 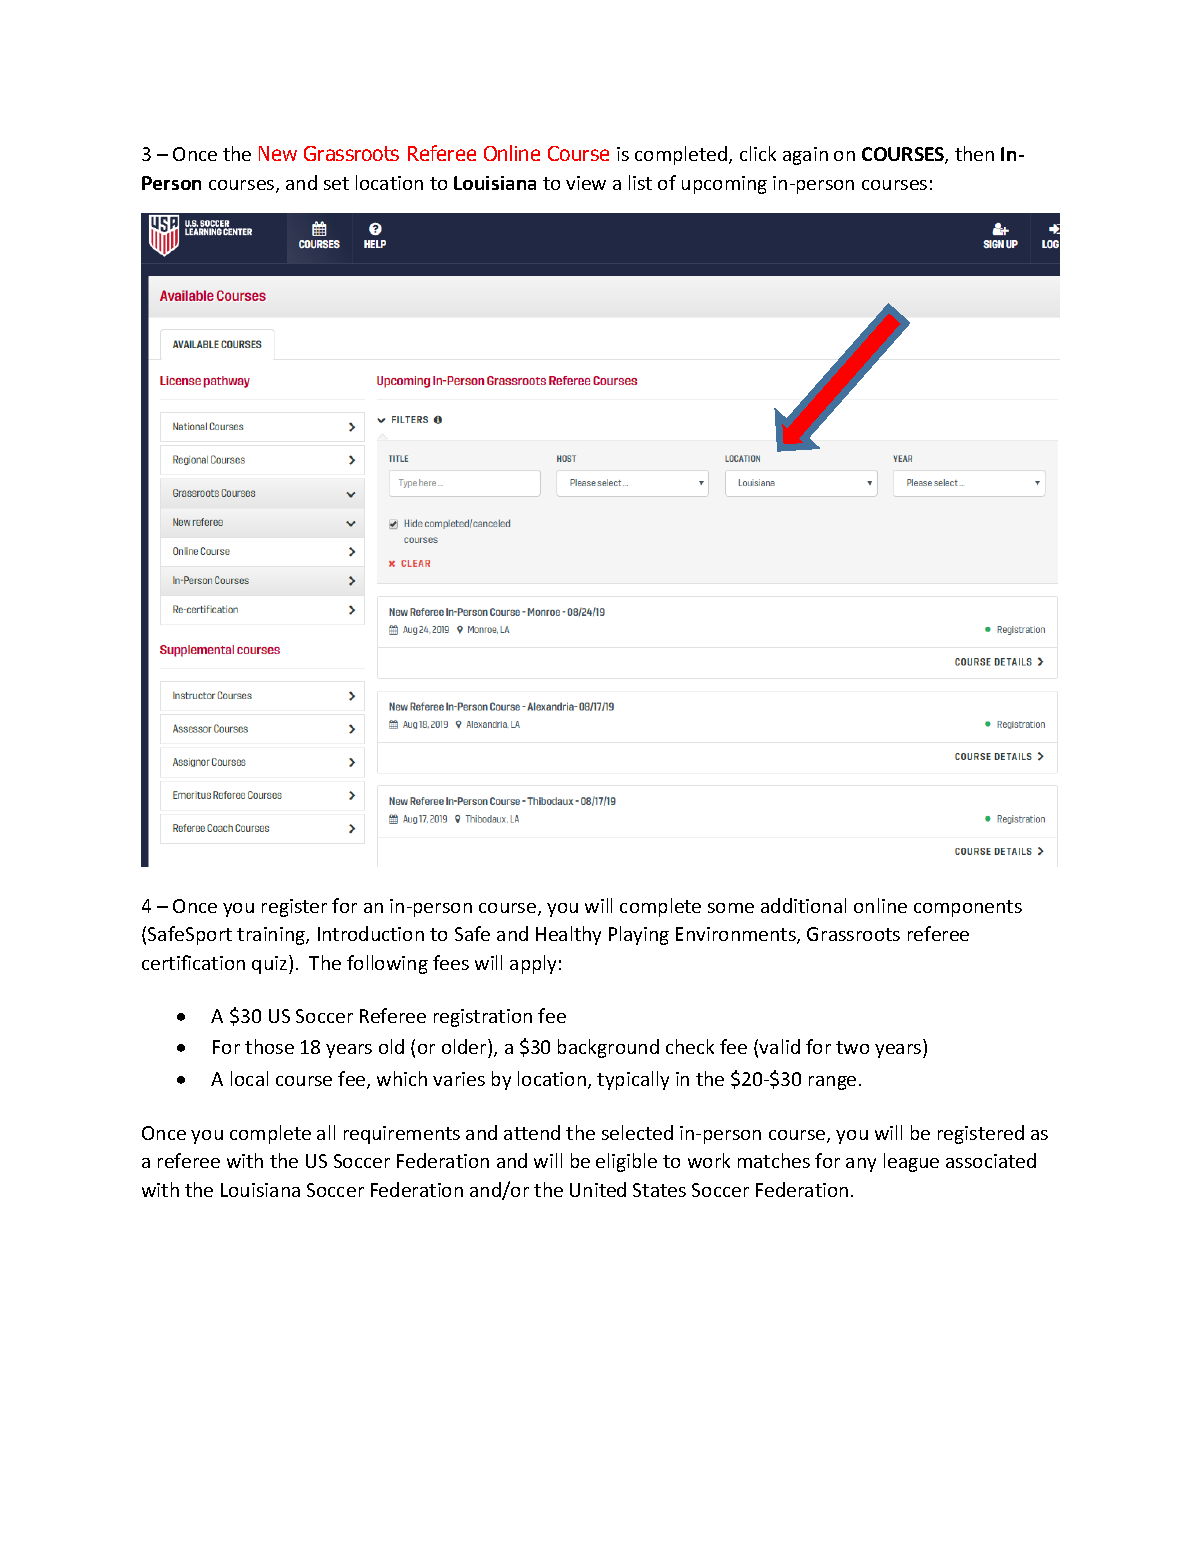 I want to click on New, so click(x=278, y=153).
